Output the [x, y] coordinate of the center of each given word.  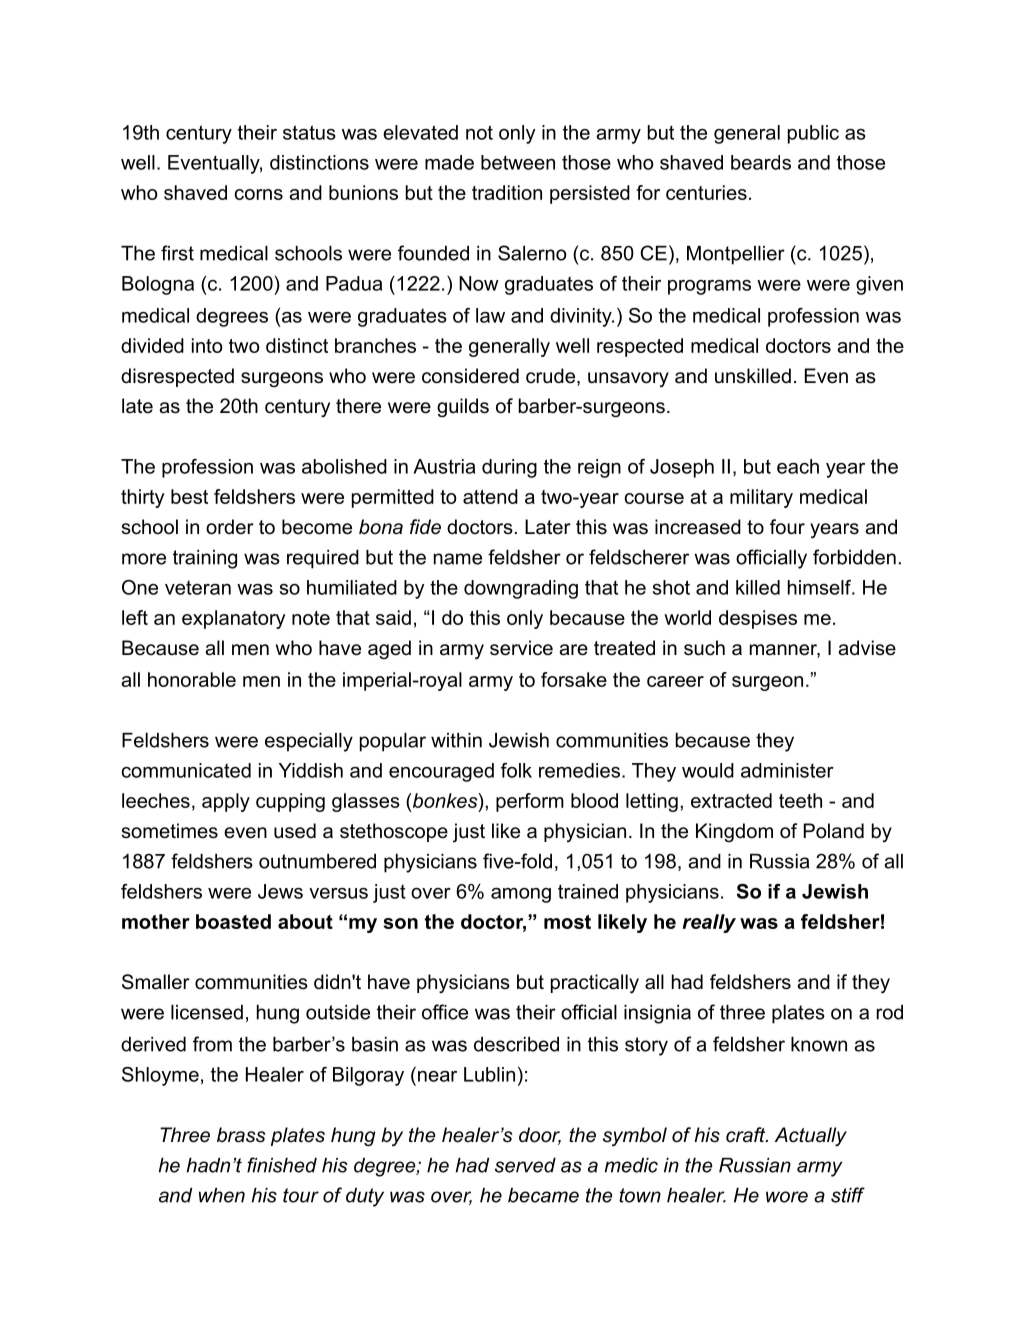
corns [258, 194]
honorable [192, 679]
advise [867, 648]
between [518, 162]
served [525, 1165]
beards [761, 162]
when [222, 1195]
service [521, 648]
